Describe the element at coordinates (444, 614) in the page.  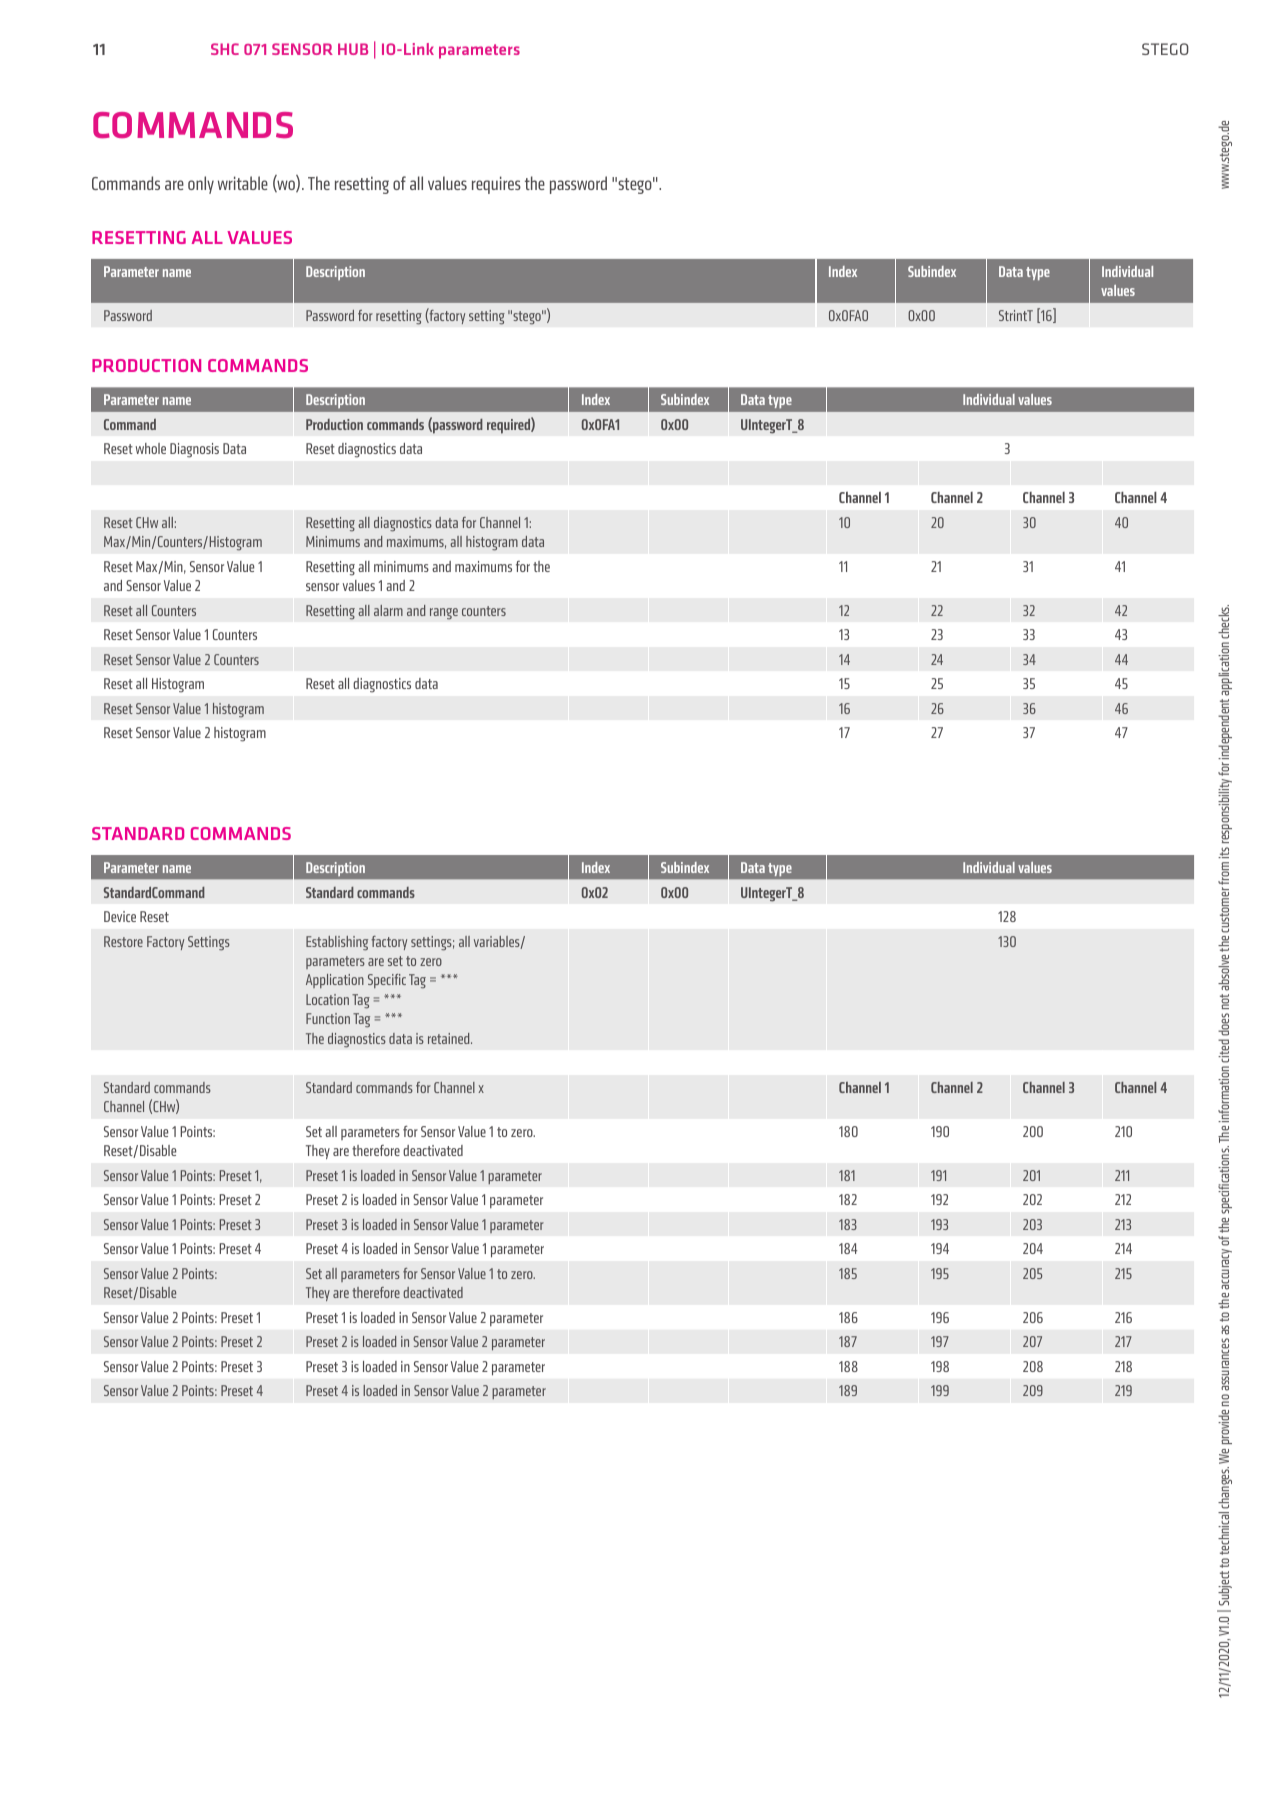
I see `range` at that location.
